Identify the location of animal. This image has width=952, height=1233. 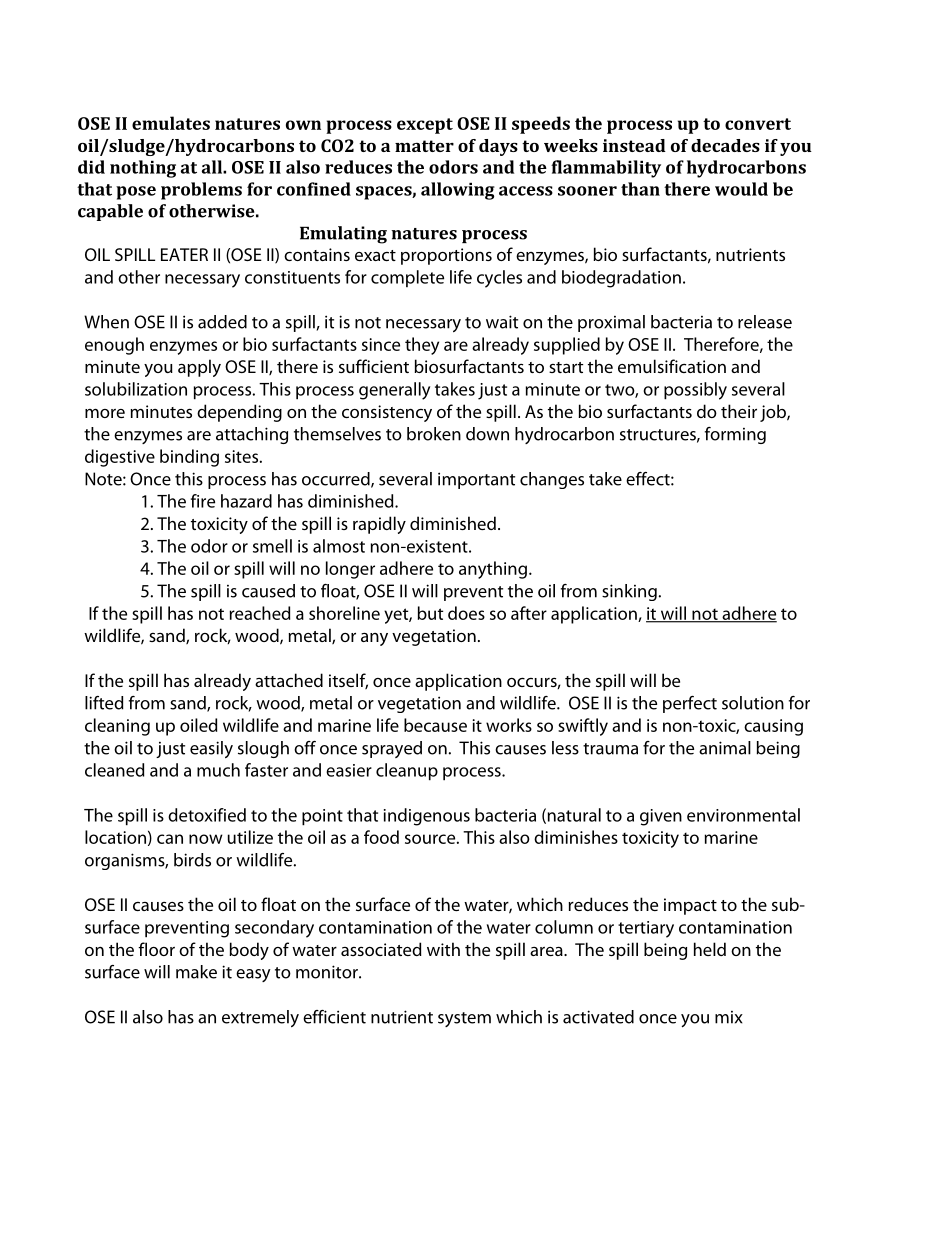
(725, 748).
